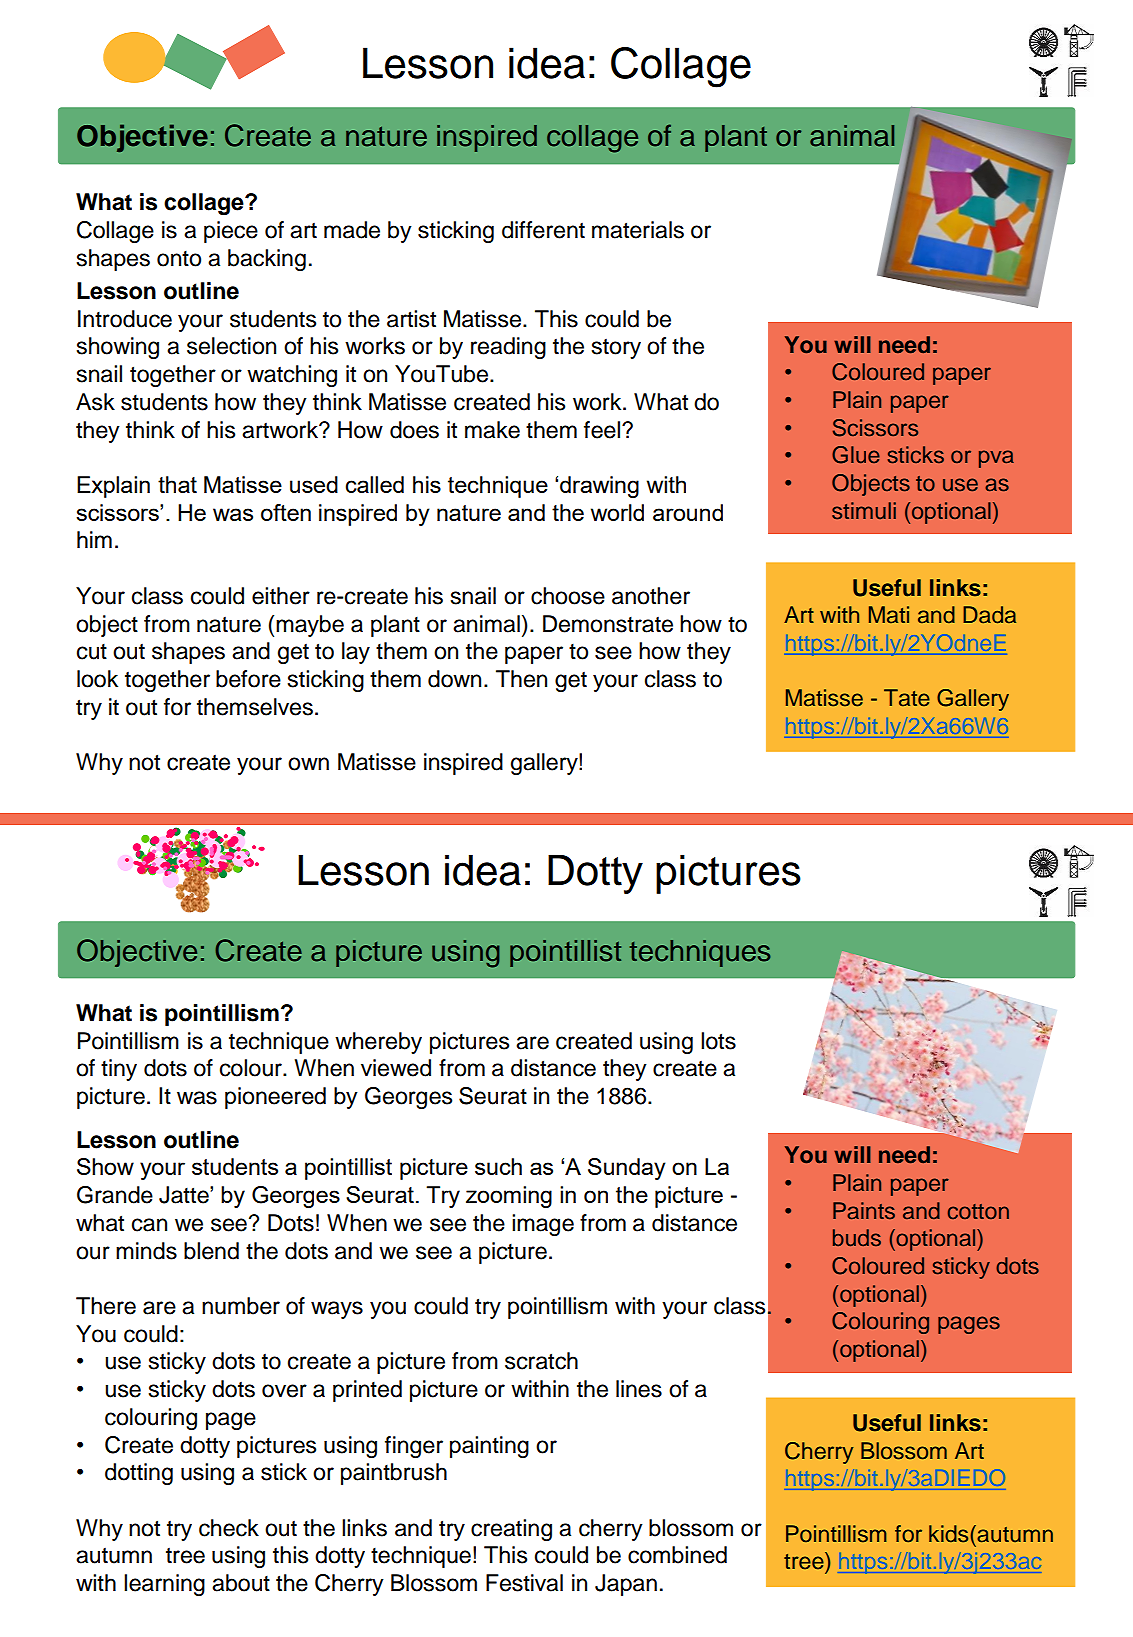 Image resolution: width=1133 pixels, height=1637 pixels. What do you see at coordinates (856, 455) in the image?
I see `Glue` at bounding box center [856, 455].
